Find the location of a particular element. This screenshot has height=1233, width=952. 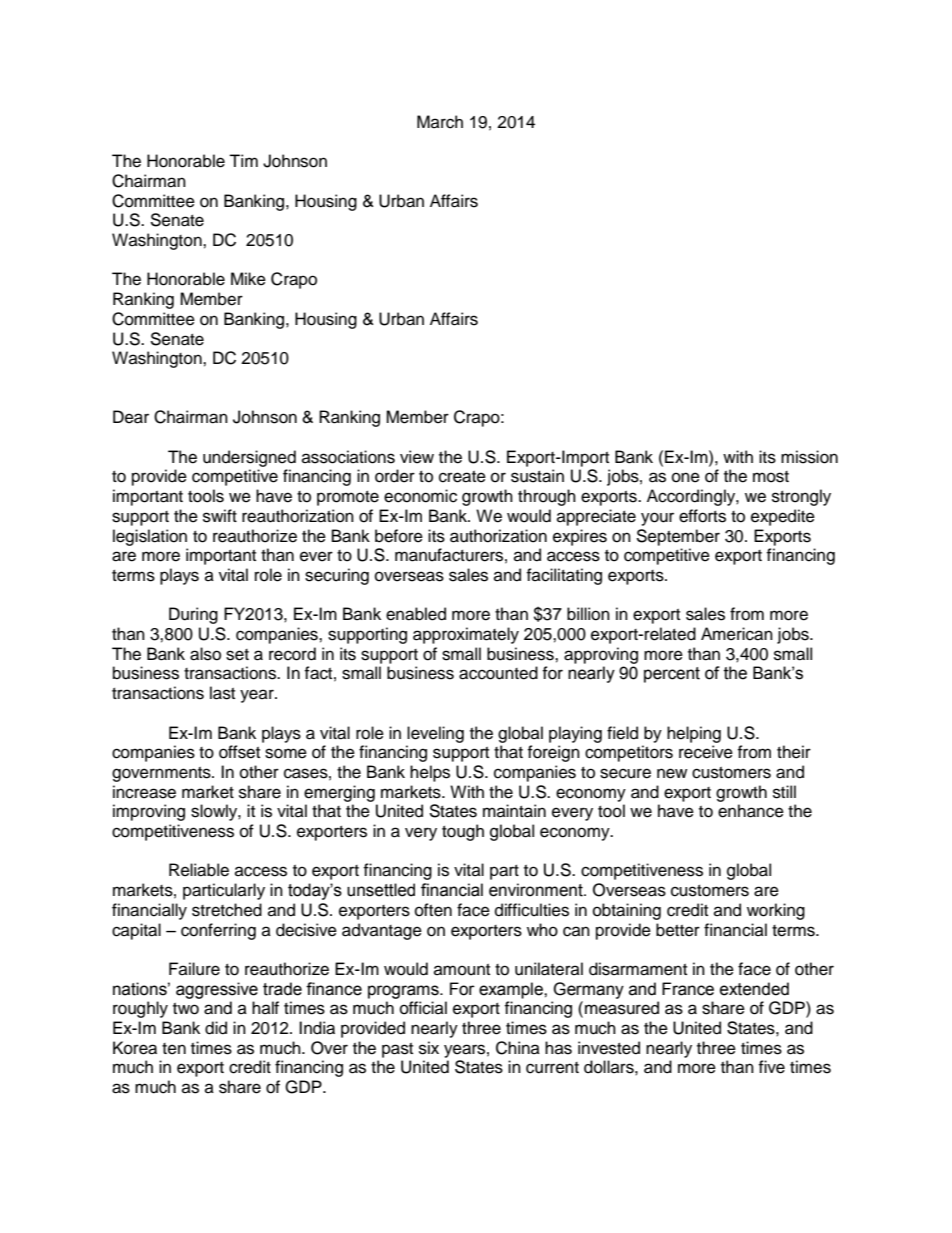

six is located at coordinates (429, 1048).
